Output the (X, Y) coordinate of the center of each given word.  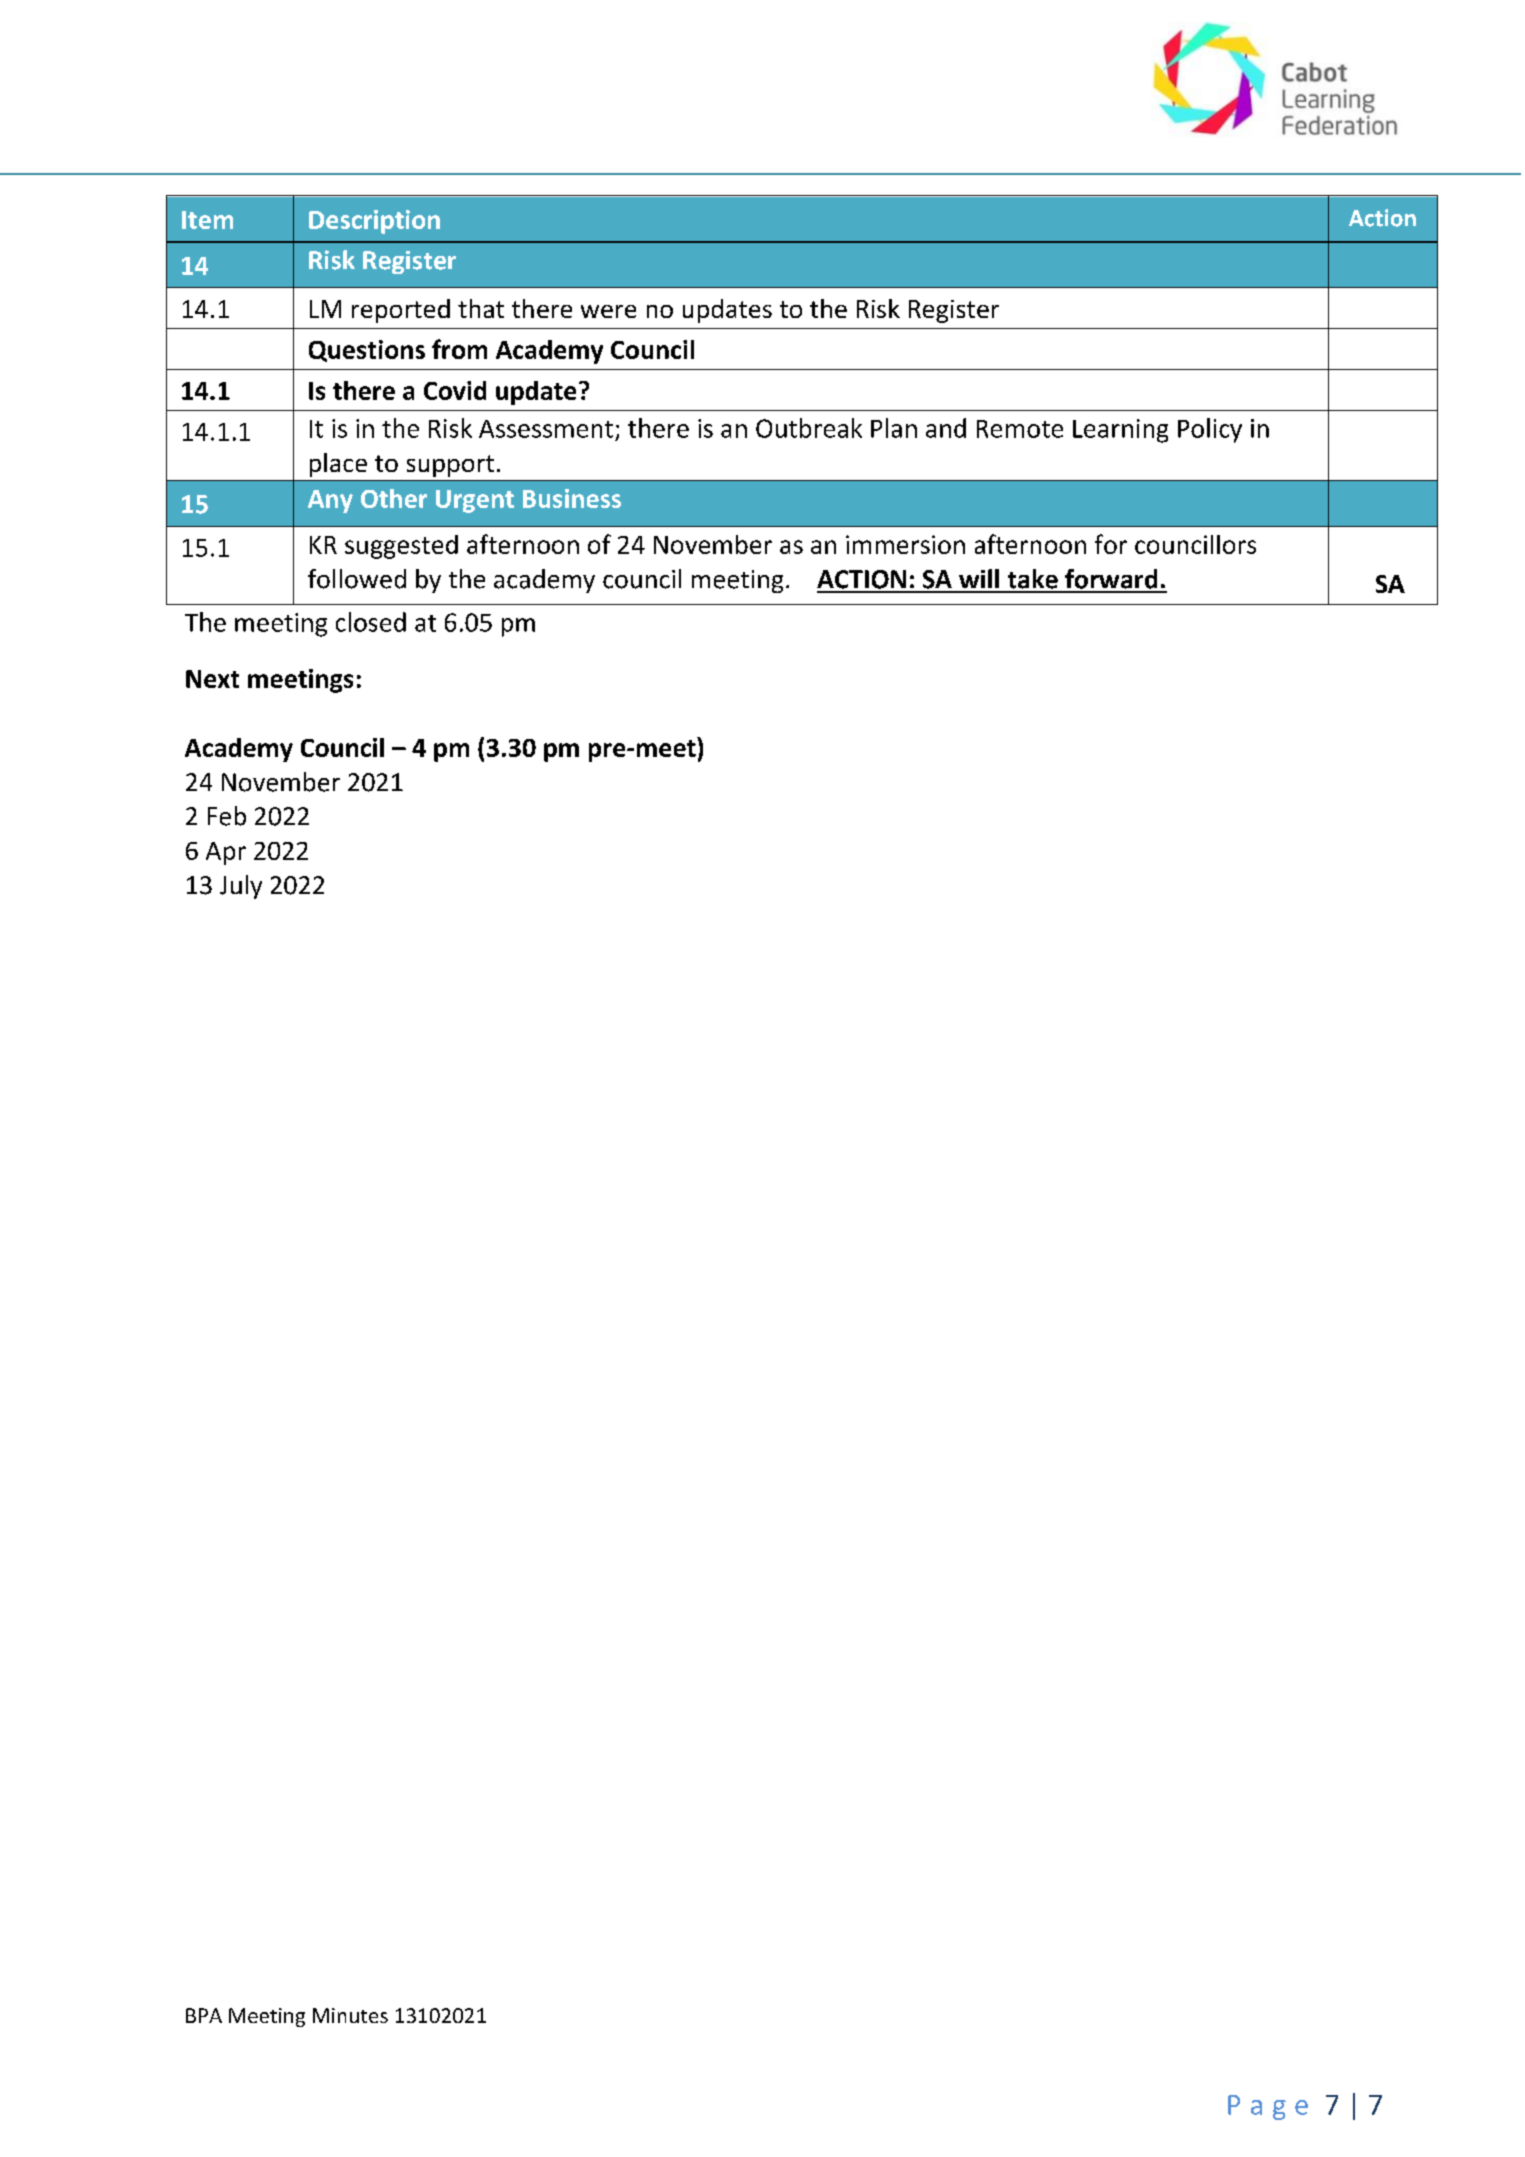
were (608, 311)
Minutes (350, 2015)
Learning (1120, 431)
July (241, 887)
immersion (905, 544)
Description (374, 222)
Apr (226, 853)
